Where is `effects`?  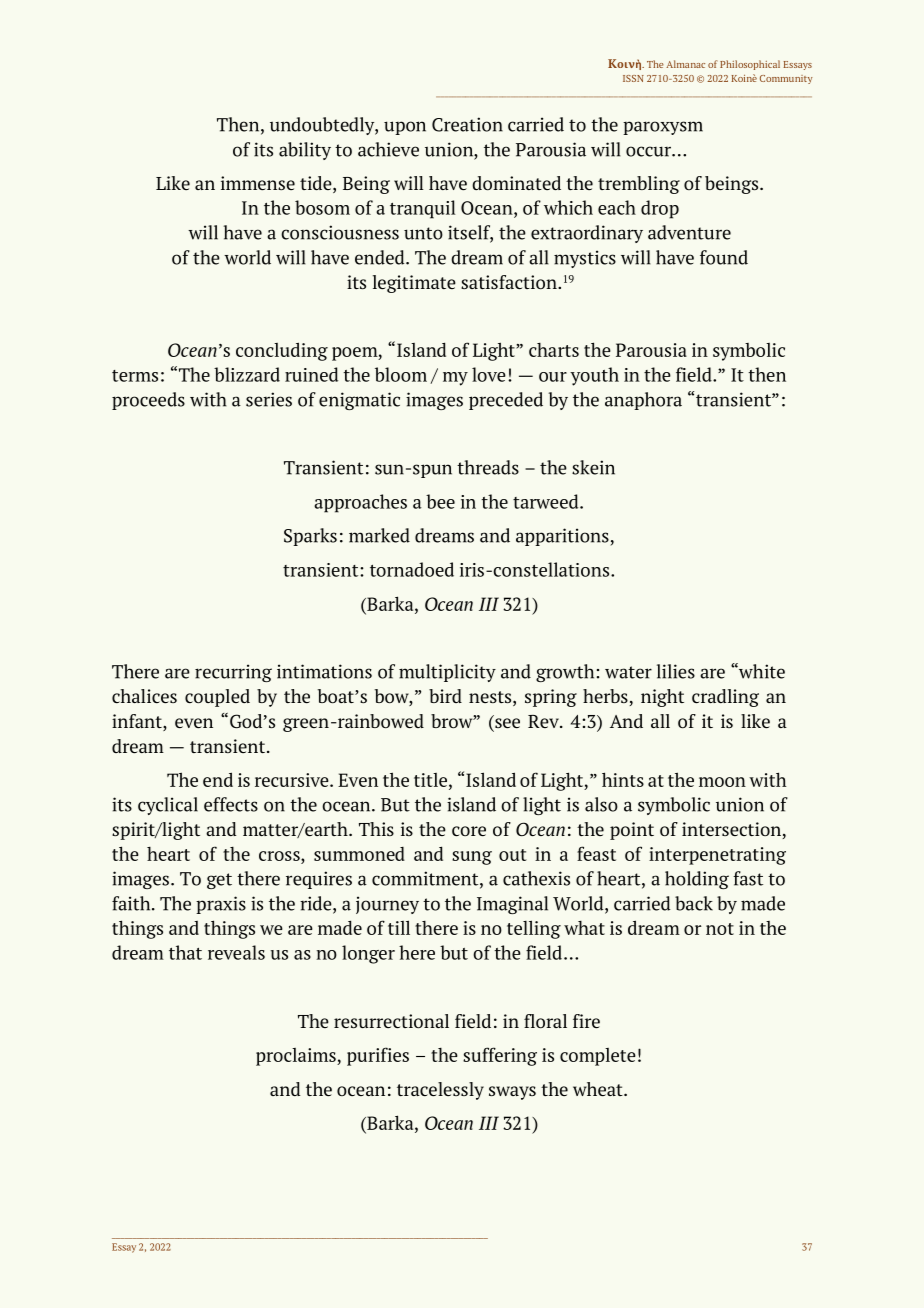 effects is located at coordinates (231, 804).
